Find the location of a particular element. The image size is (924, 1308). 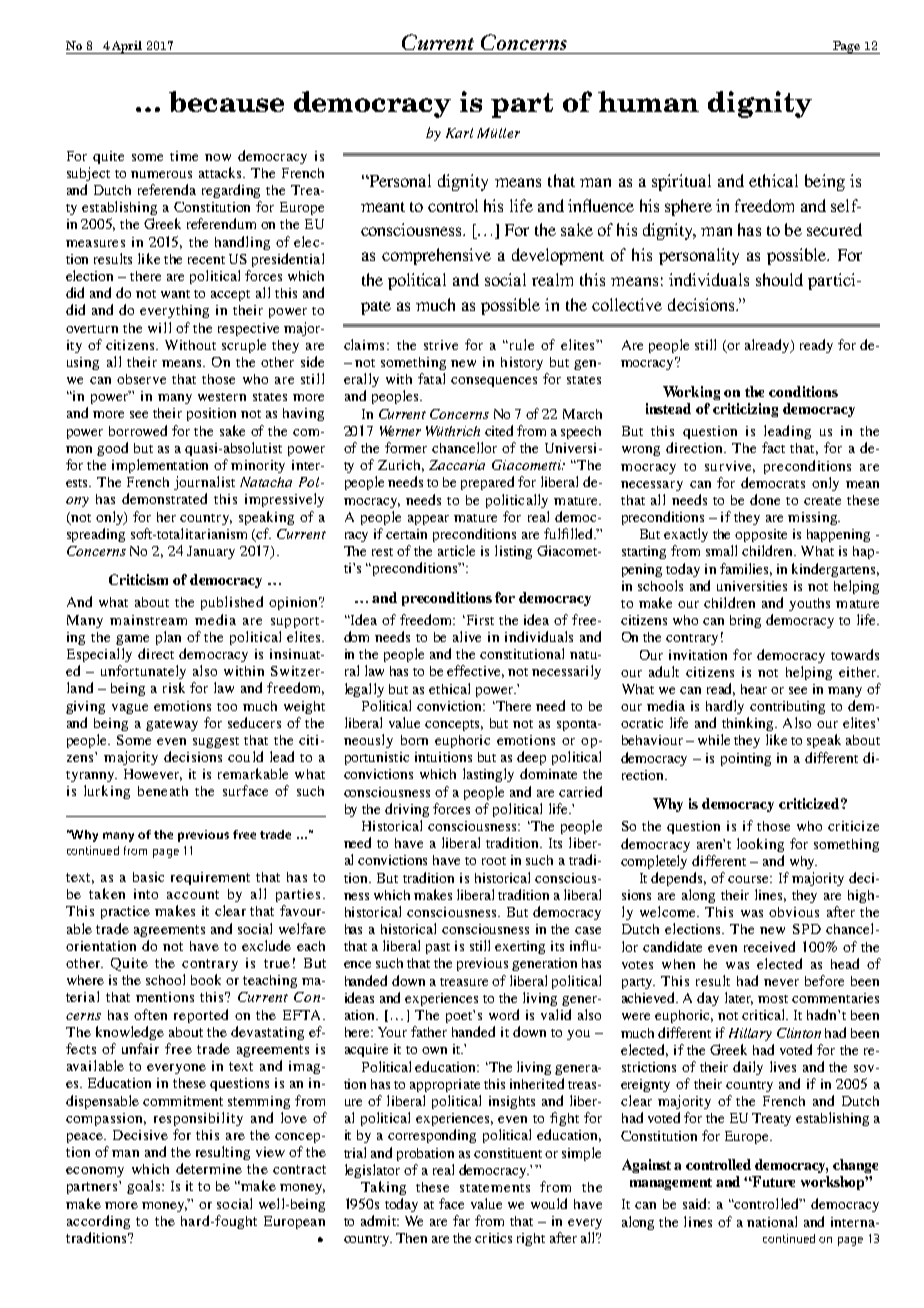

bring is located at coordinates (745, 621).
